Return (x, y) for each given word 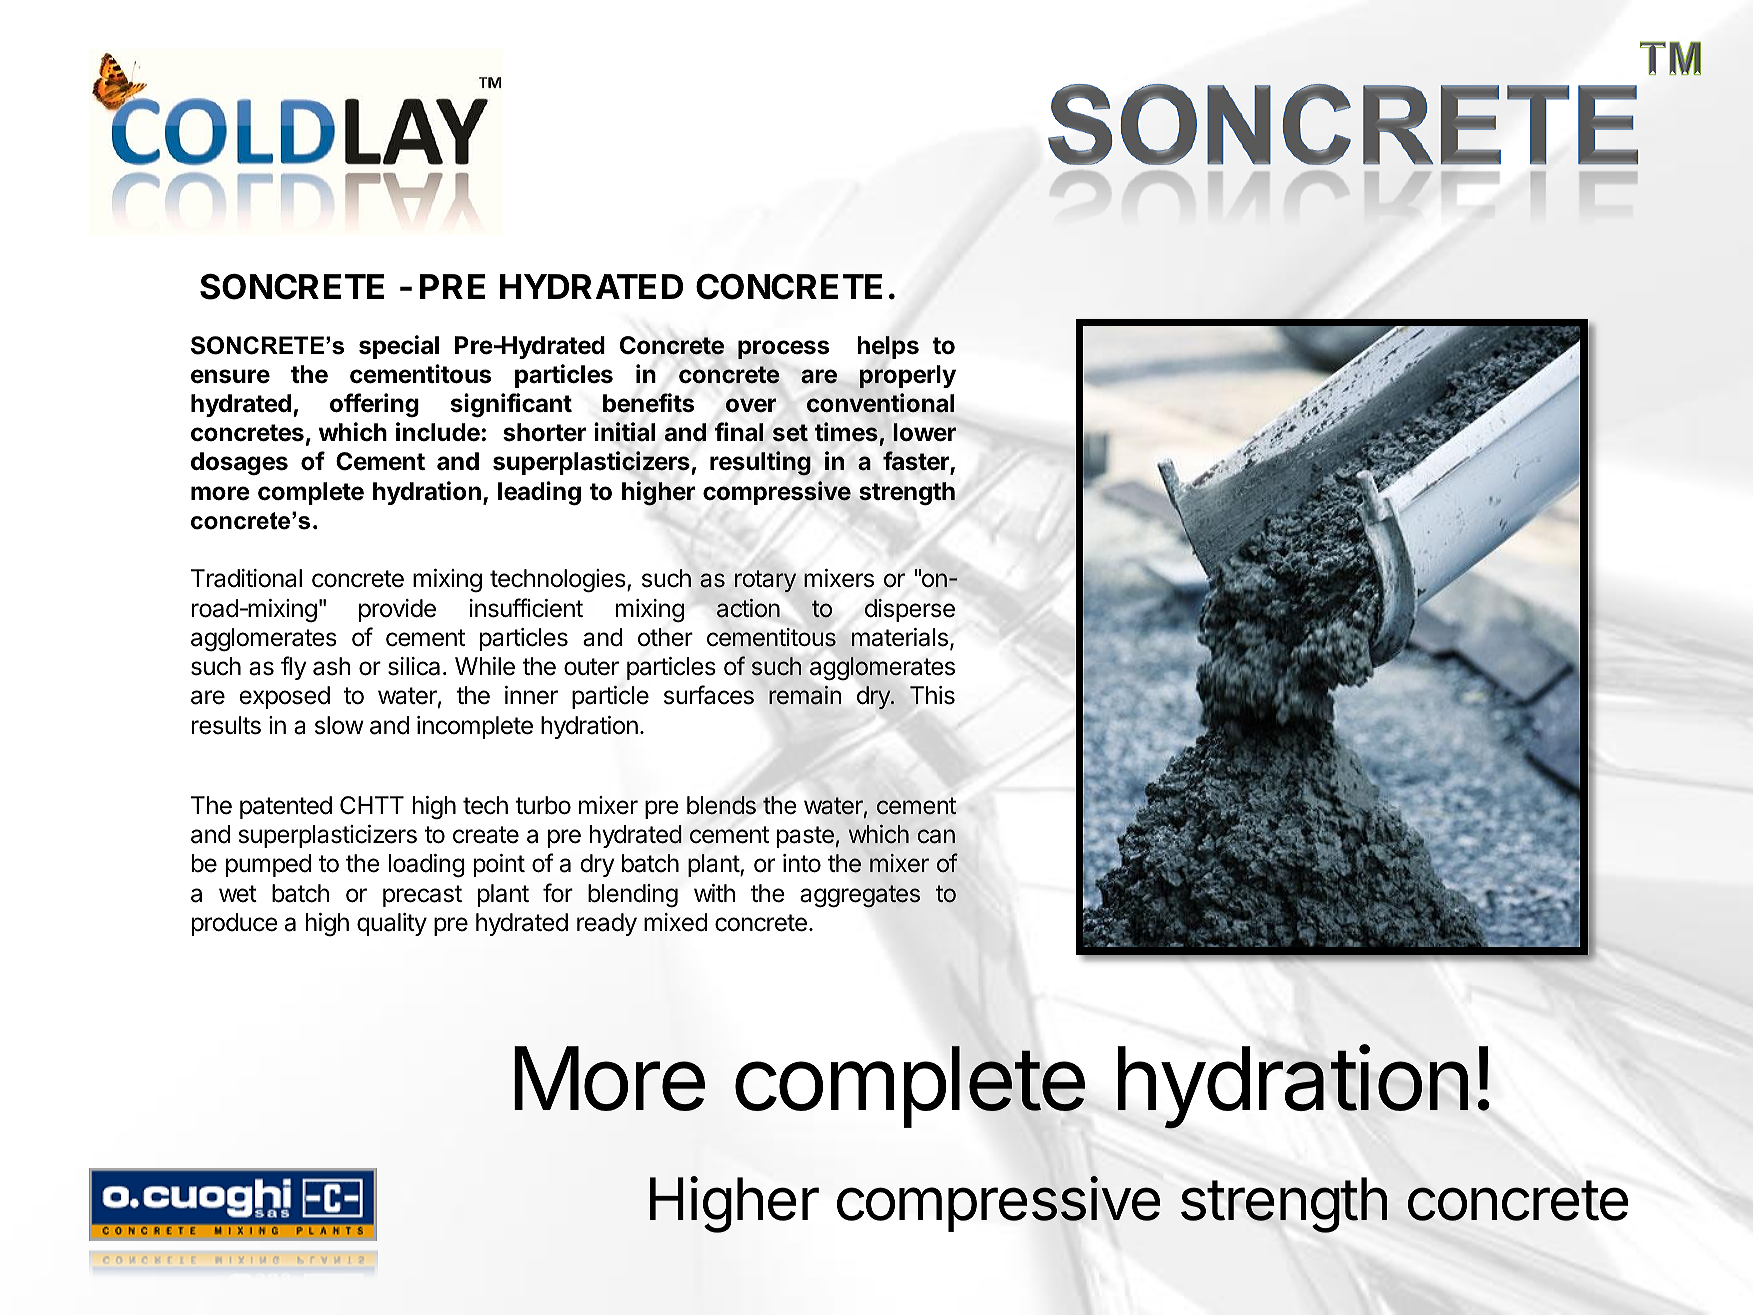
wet (238, 894)
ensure (230, 376)
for (558, 893)
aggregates (860, 896)
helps (888, 347)
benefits (648, 403)
